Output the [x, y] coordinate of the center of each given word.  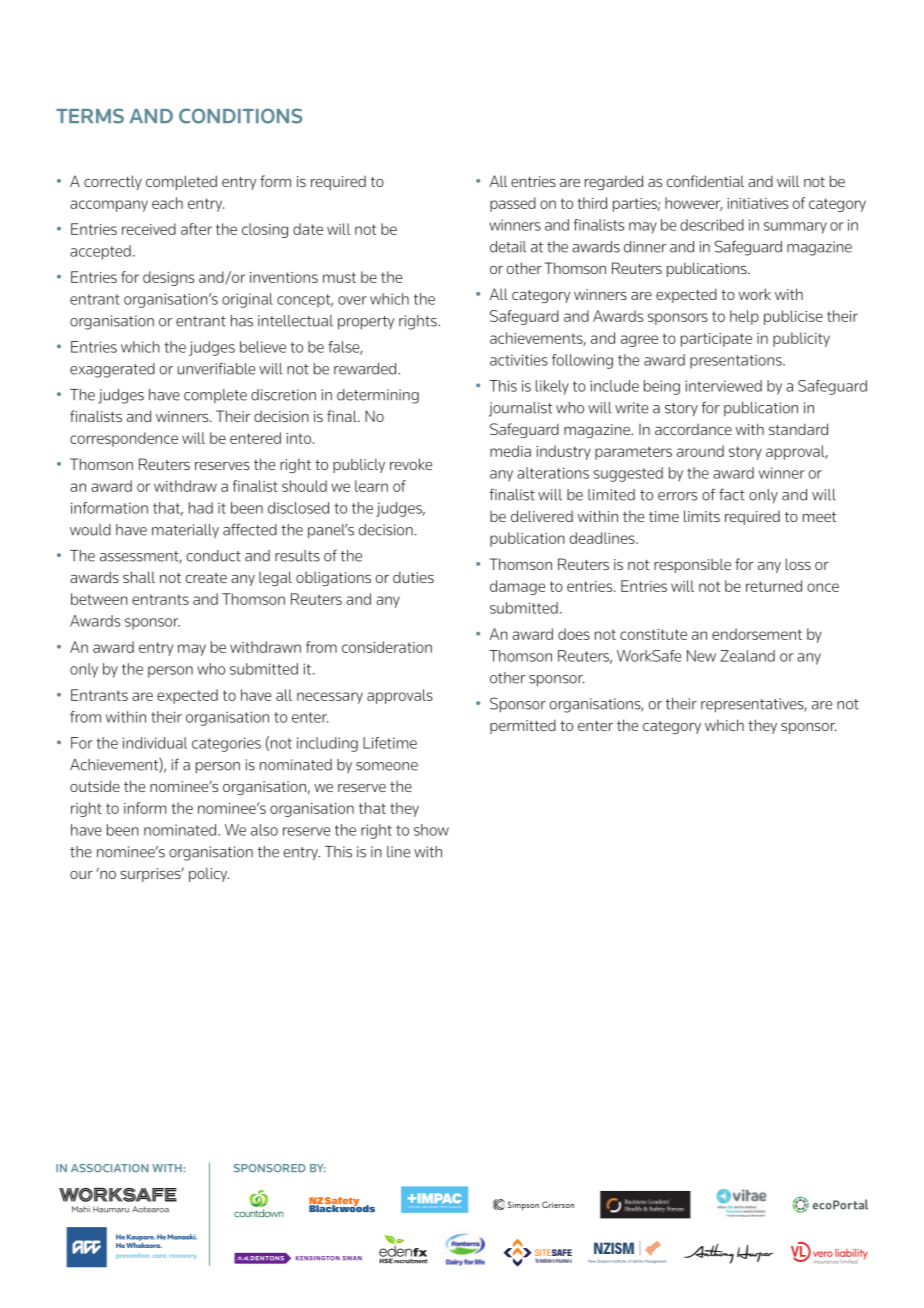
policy [209, 874]
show [431, 830]
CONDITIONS [240, 116]
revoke [411, 464]
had [201, 508]
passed [513, 204]
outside [95, 786]
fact [732, 494]
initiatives [757, 203]
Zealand [748, 656]
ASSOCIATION [110, 1168]
